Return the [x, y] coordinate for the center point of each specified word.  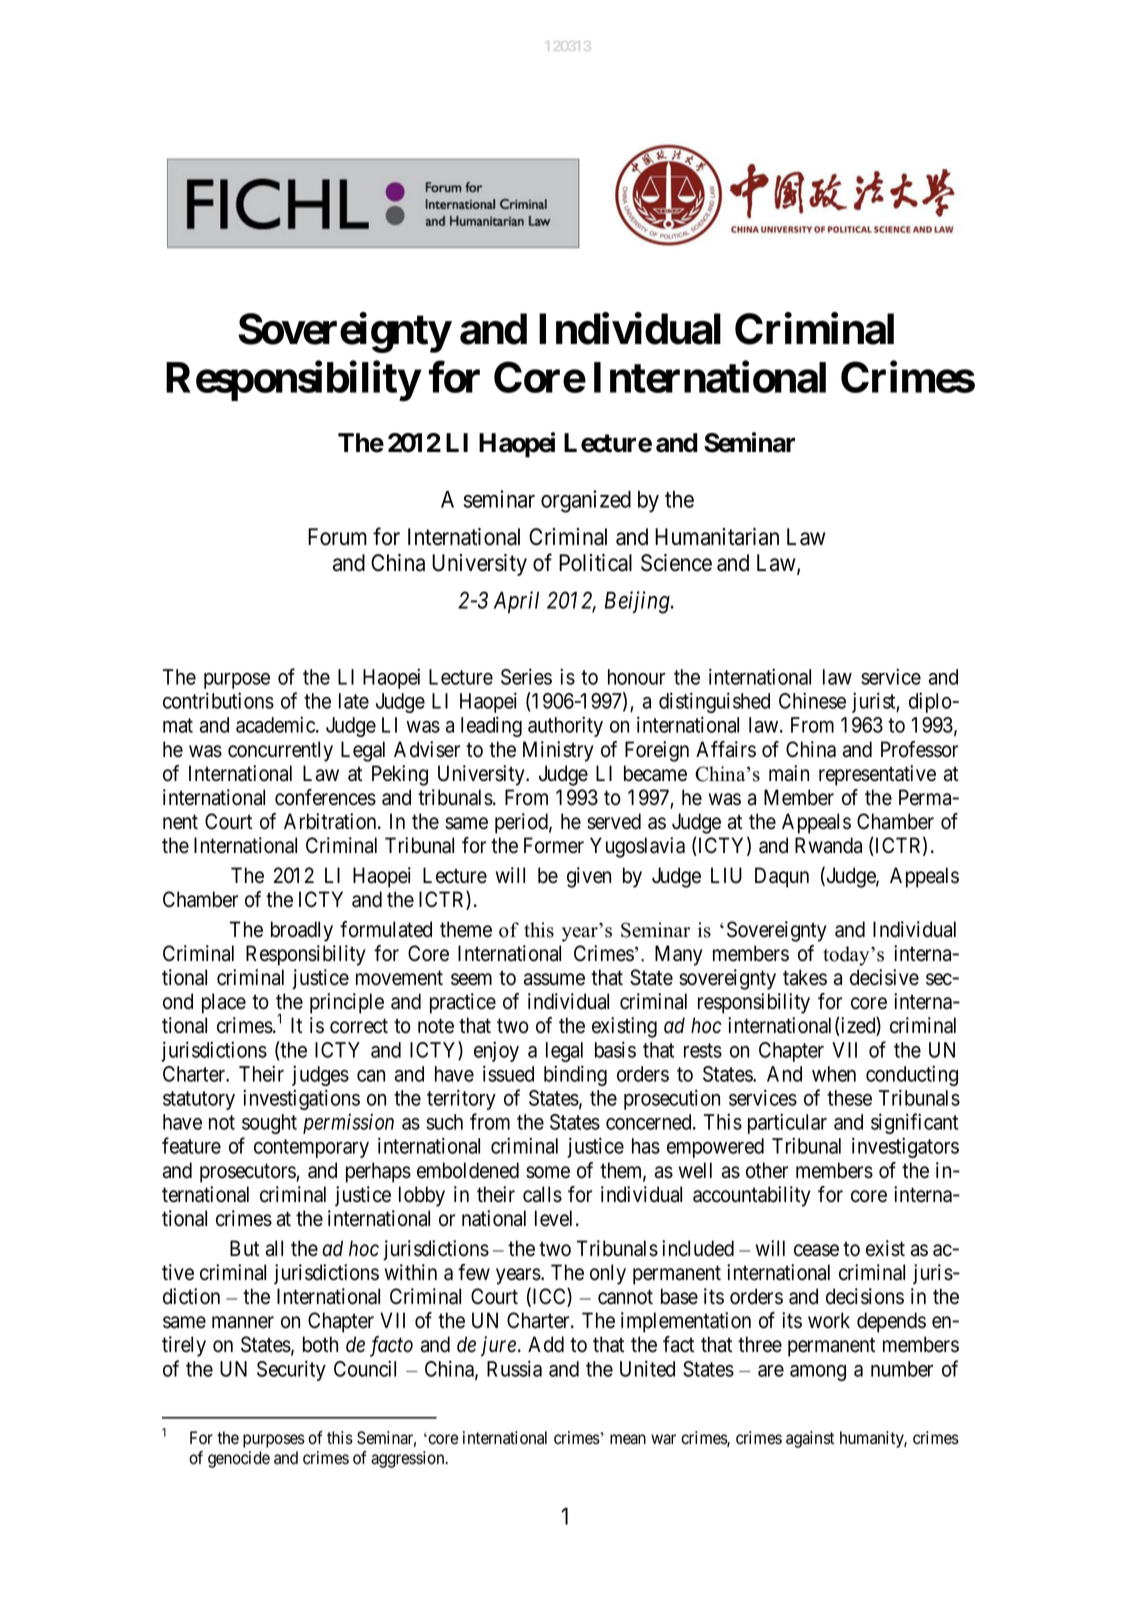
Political [595, 563]
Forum [337, 537]
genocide [239, 1459]
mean [628, 1439]
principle [347, 1003]
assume [554, 979]
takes [805, 977]
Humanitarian [717, 537]
